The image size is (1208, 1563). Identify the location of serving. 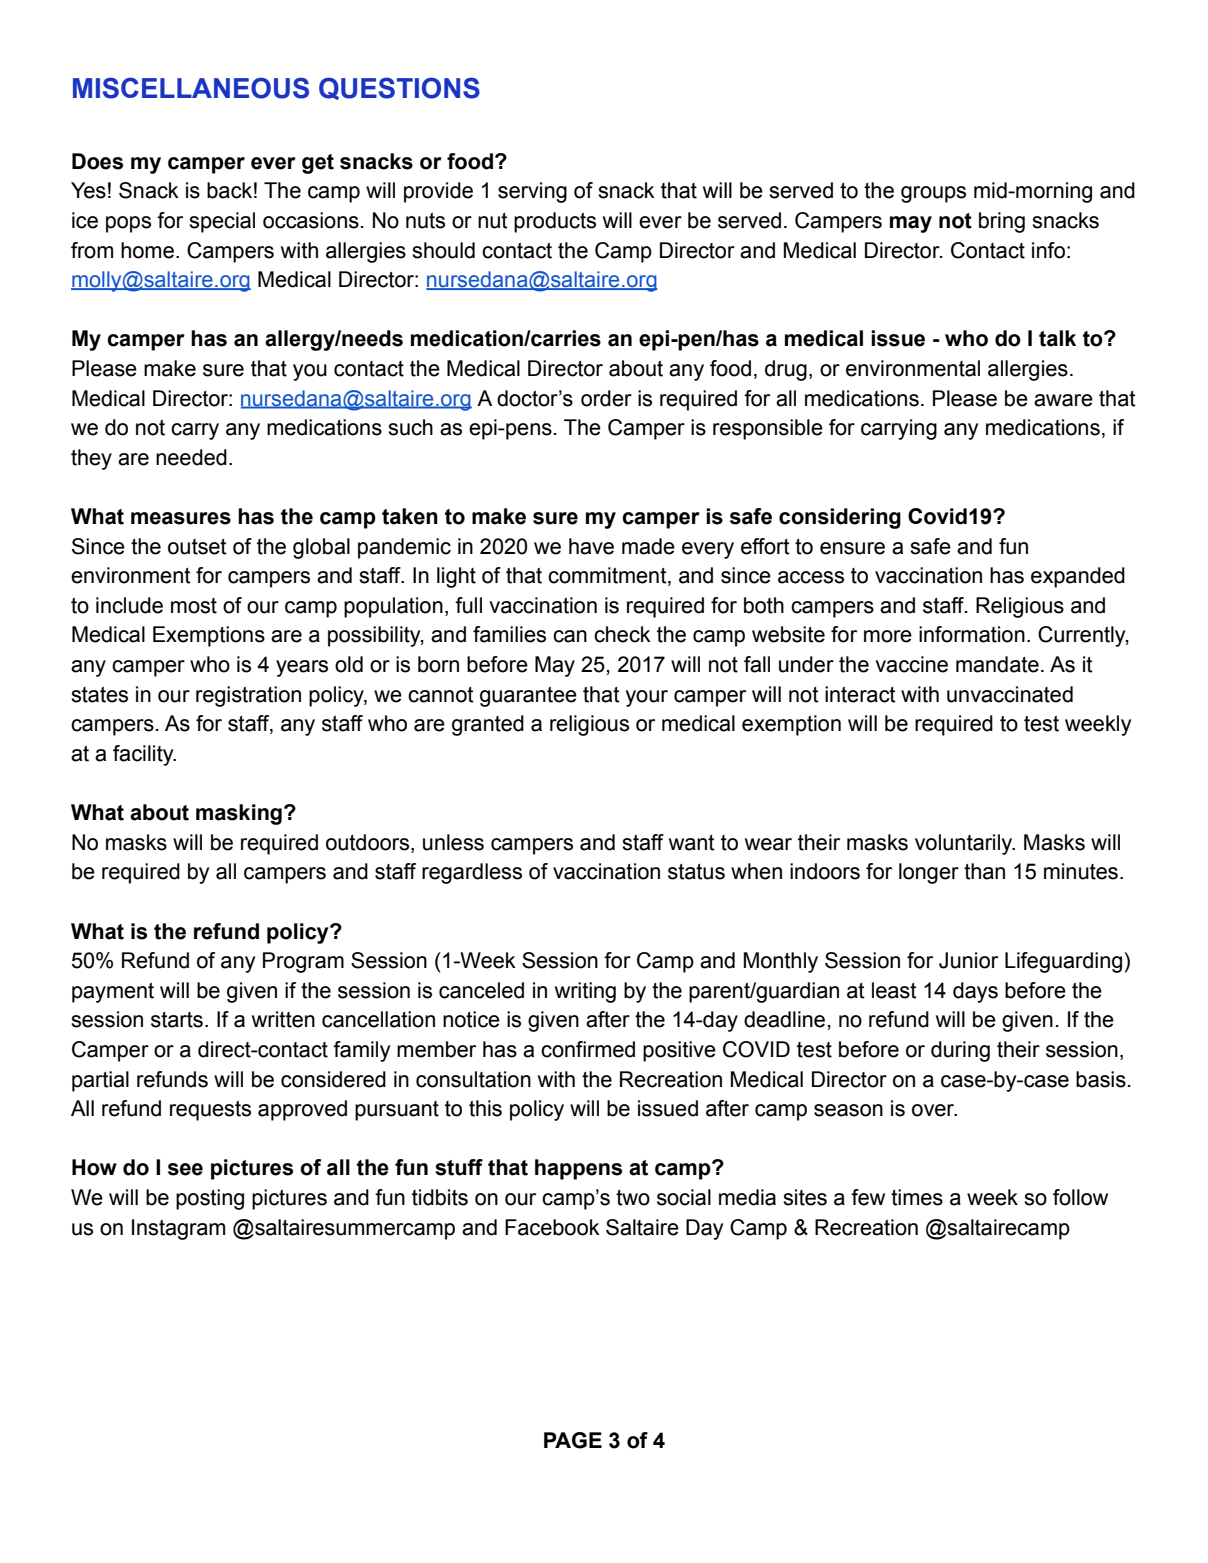
(532, 192).
